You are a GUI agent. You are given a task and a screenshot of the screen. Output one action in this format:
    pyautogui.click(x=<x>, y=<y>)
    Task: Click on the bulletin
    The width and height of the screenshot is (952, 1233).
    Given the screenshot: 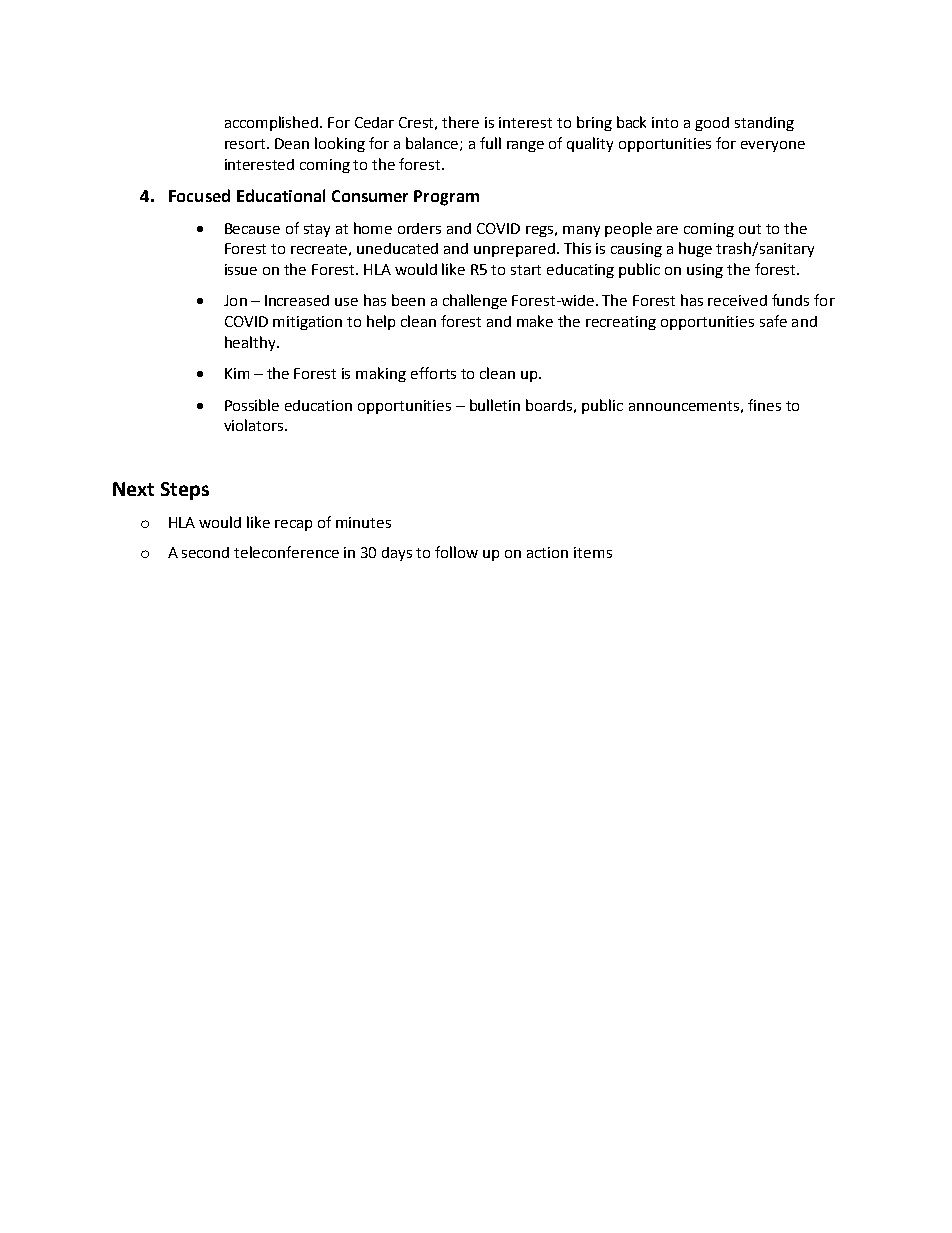 What is the action you would take?
    pyautogui.click(x=495, y=405)
